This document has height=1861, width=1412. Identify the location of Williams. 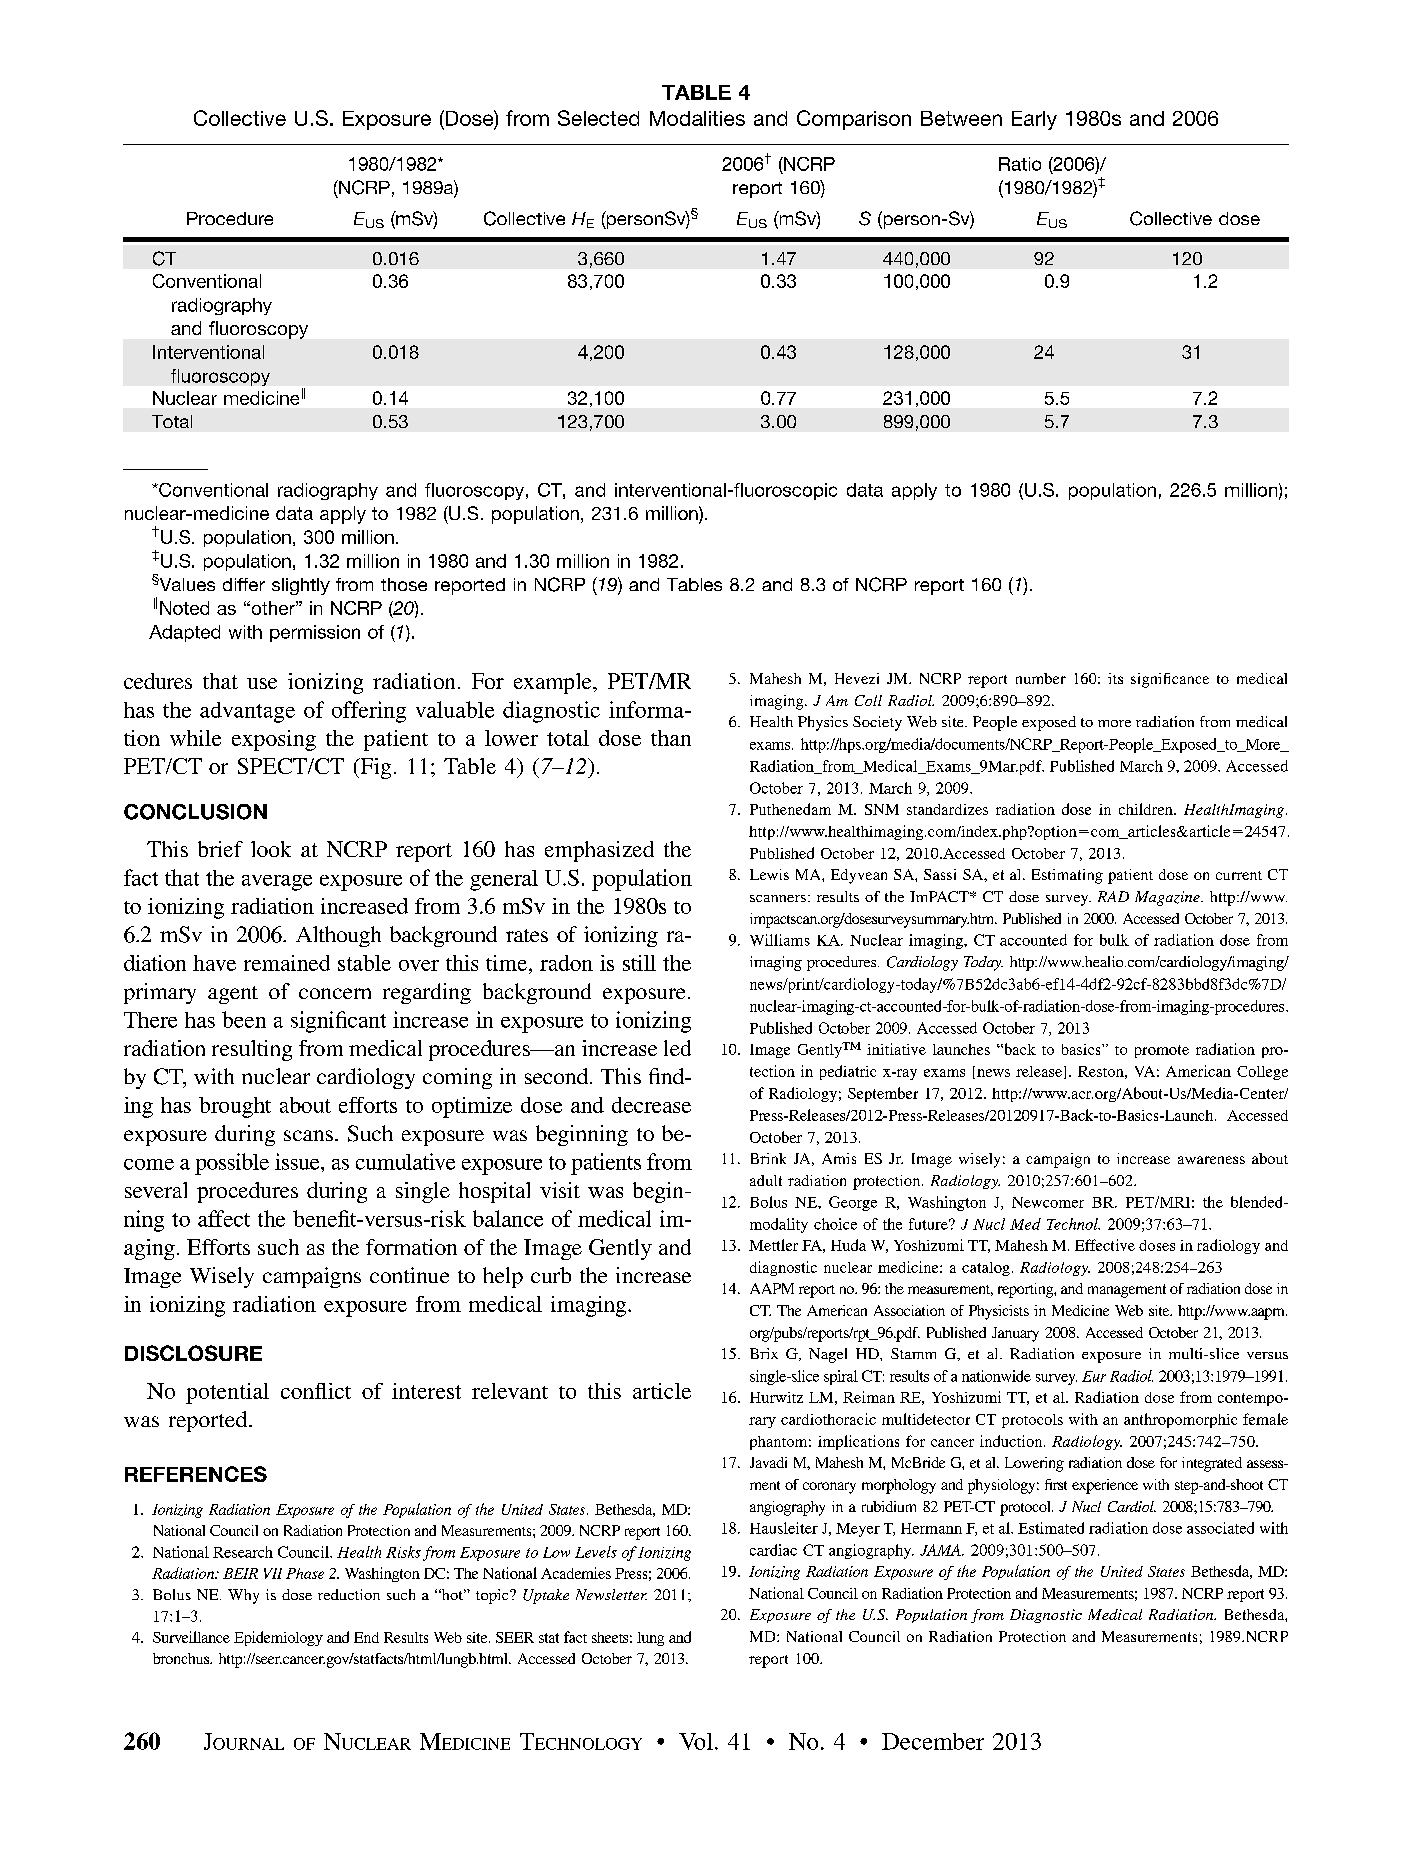
(780, 940).
